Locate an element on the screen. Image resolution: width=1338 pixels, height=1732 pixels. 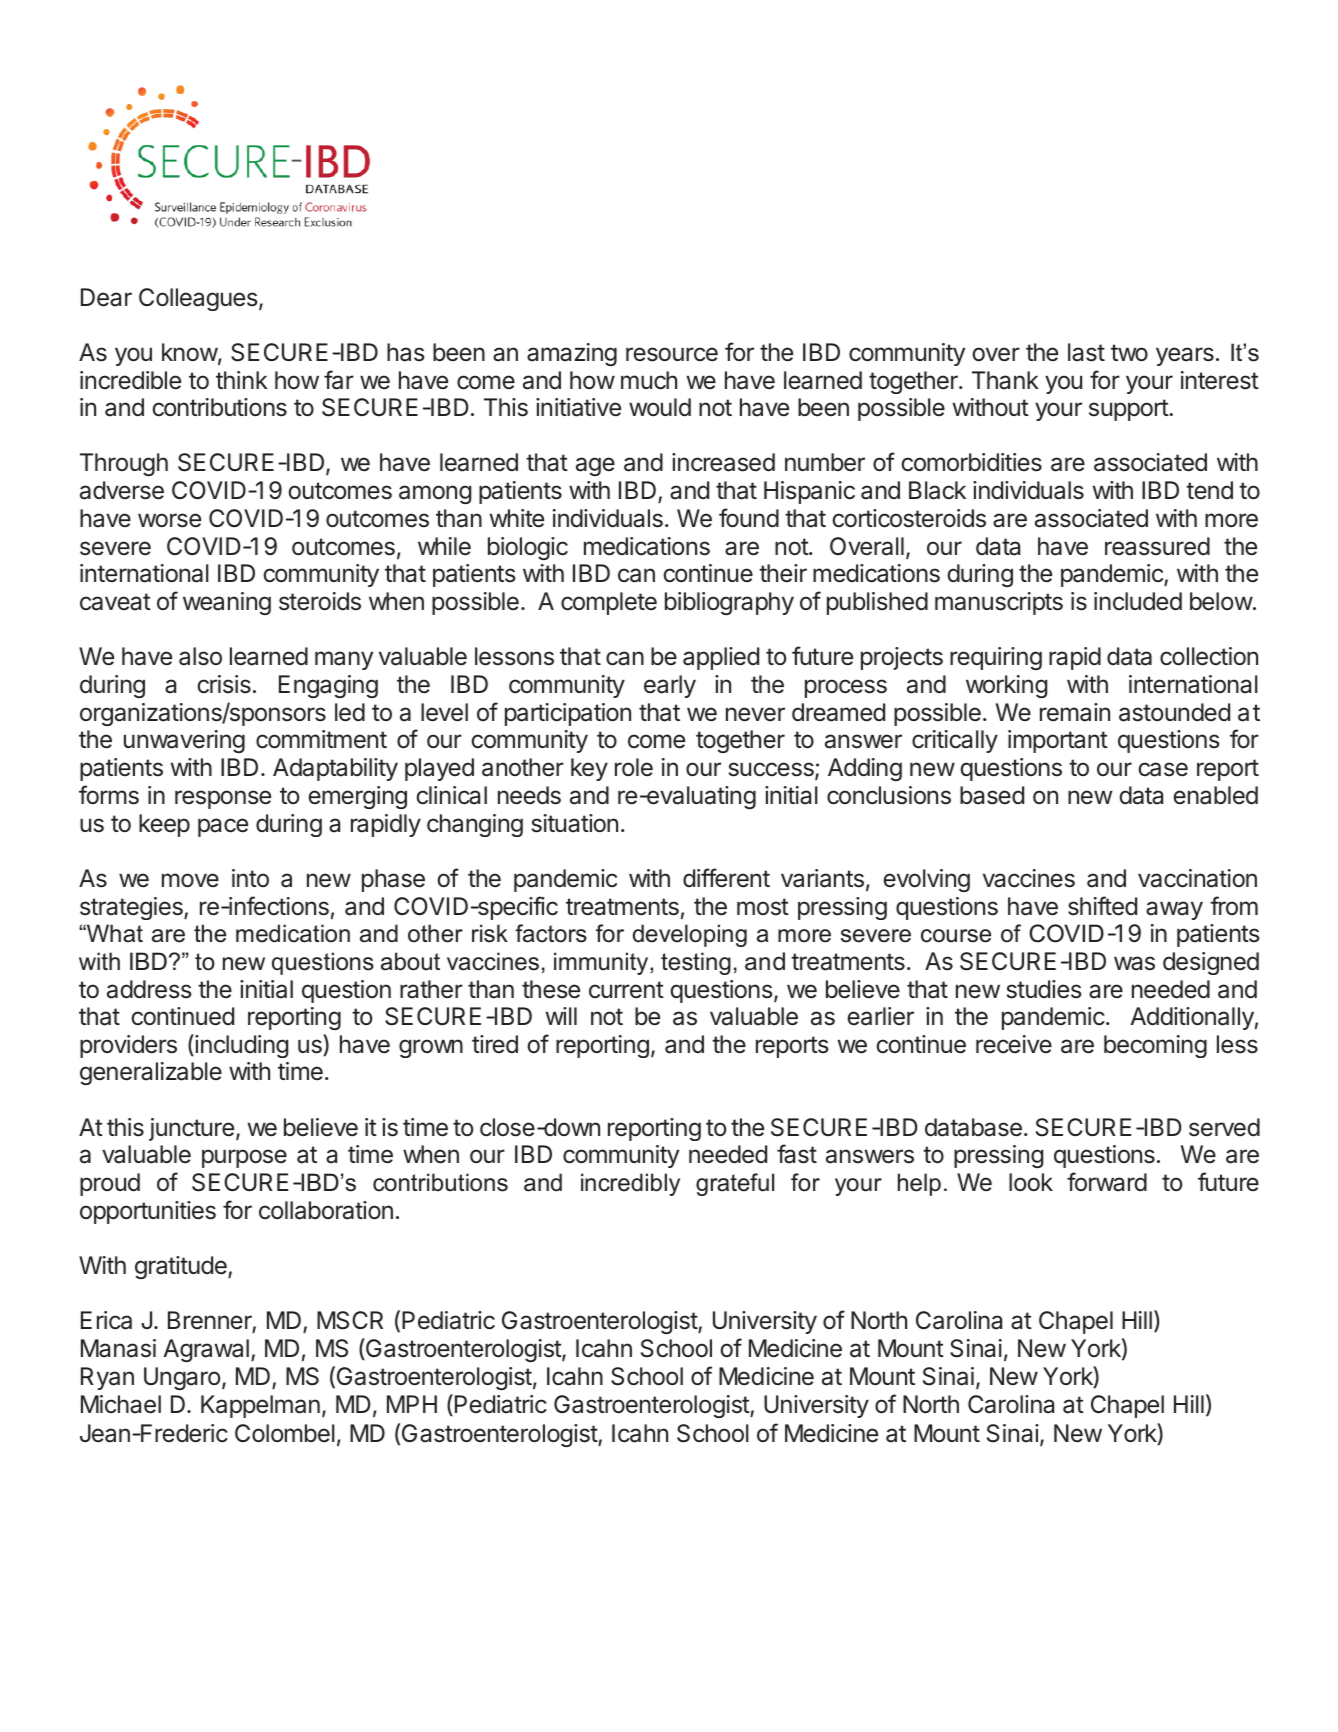
was is located at coordinates (1134, 963).
